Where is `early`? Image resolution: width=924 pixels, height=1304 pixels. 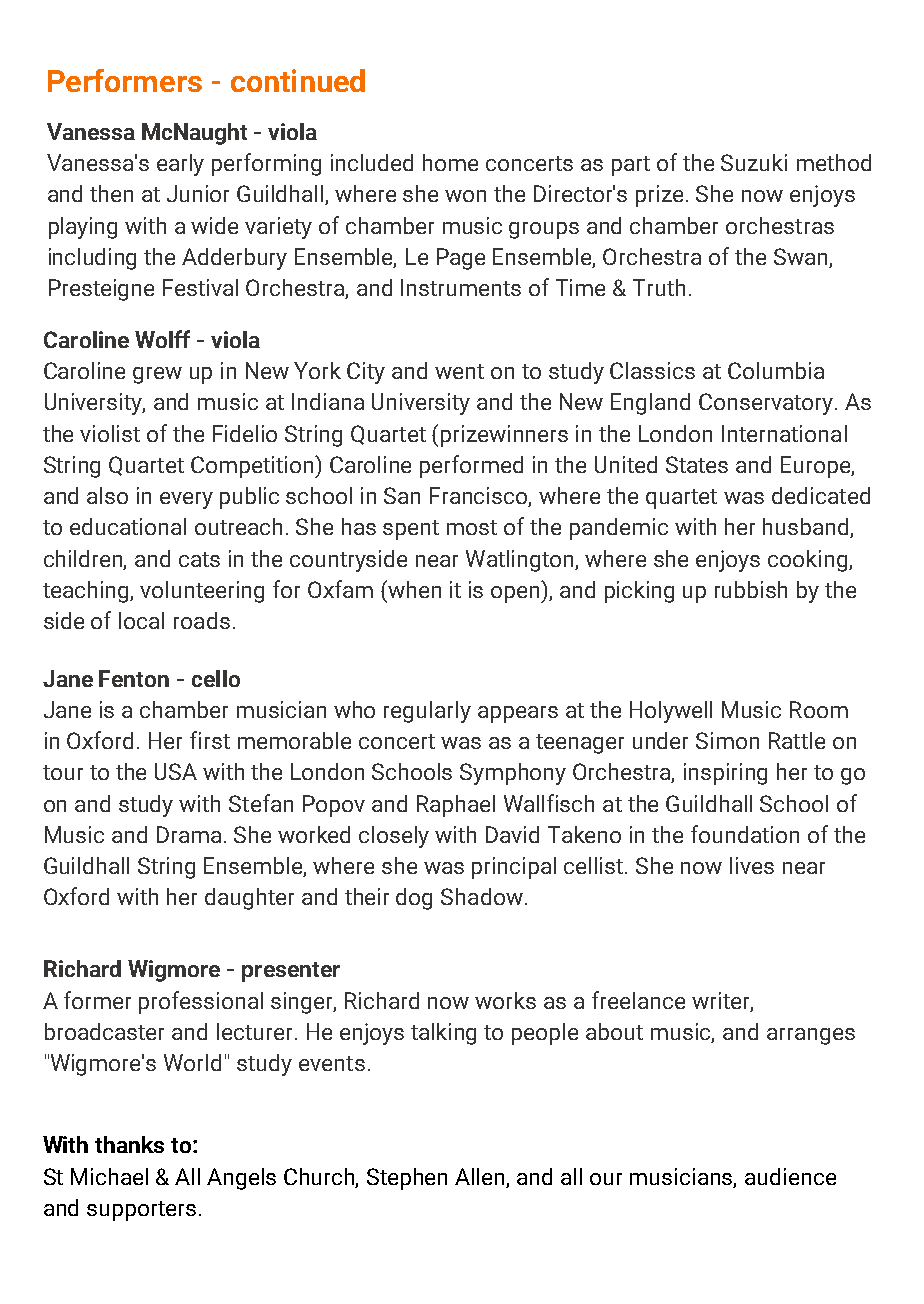
early is located at coordinates (180, 165).
